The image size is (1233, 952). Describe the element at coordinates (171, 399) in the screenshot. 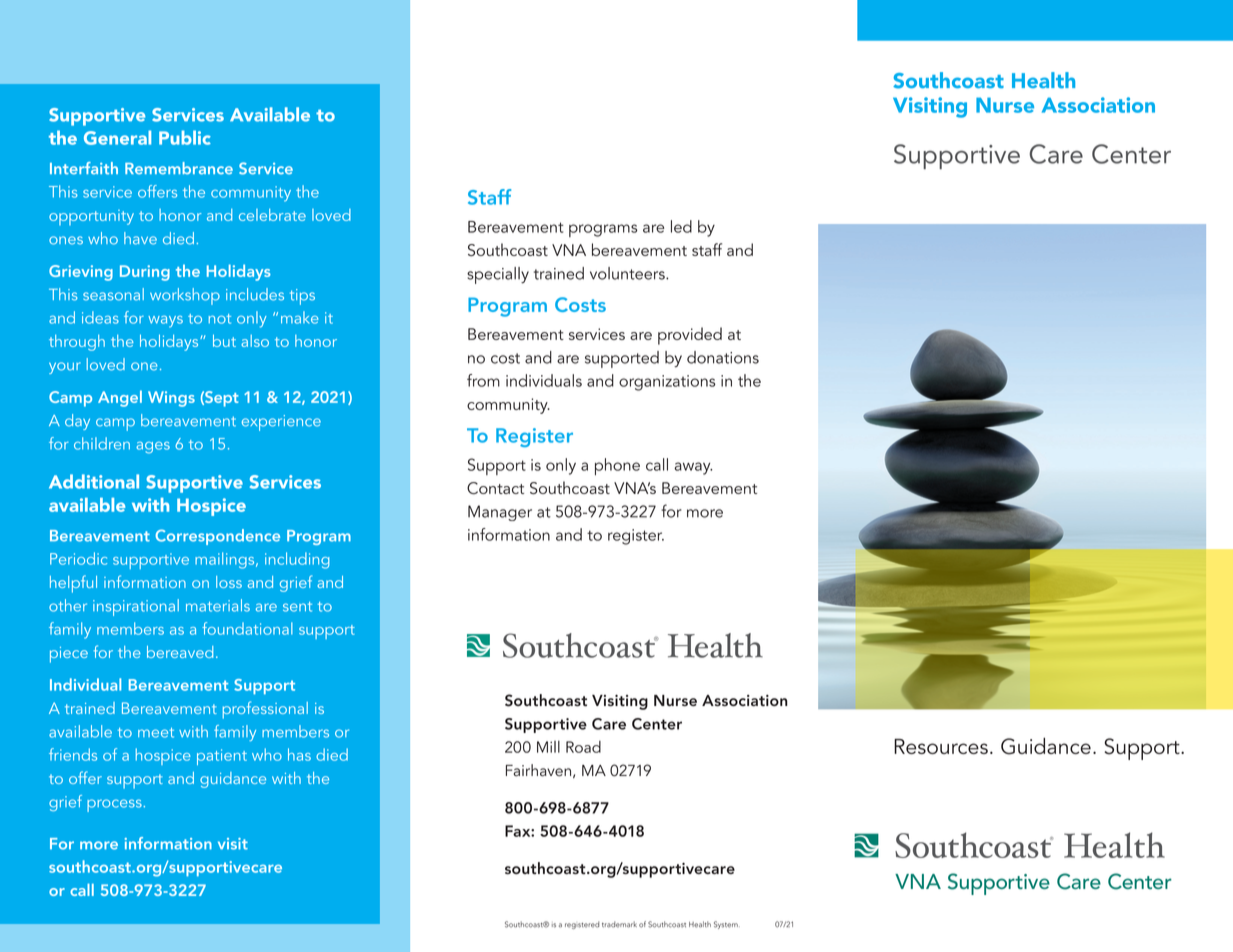

I see `Wings` at that location.
